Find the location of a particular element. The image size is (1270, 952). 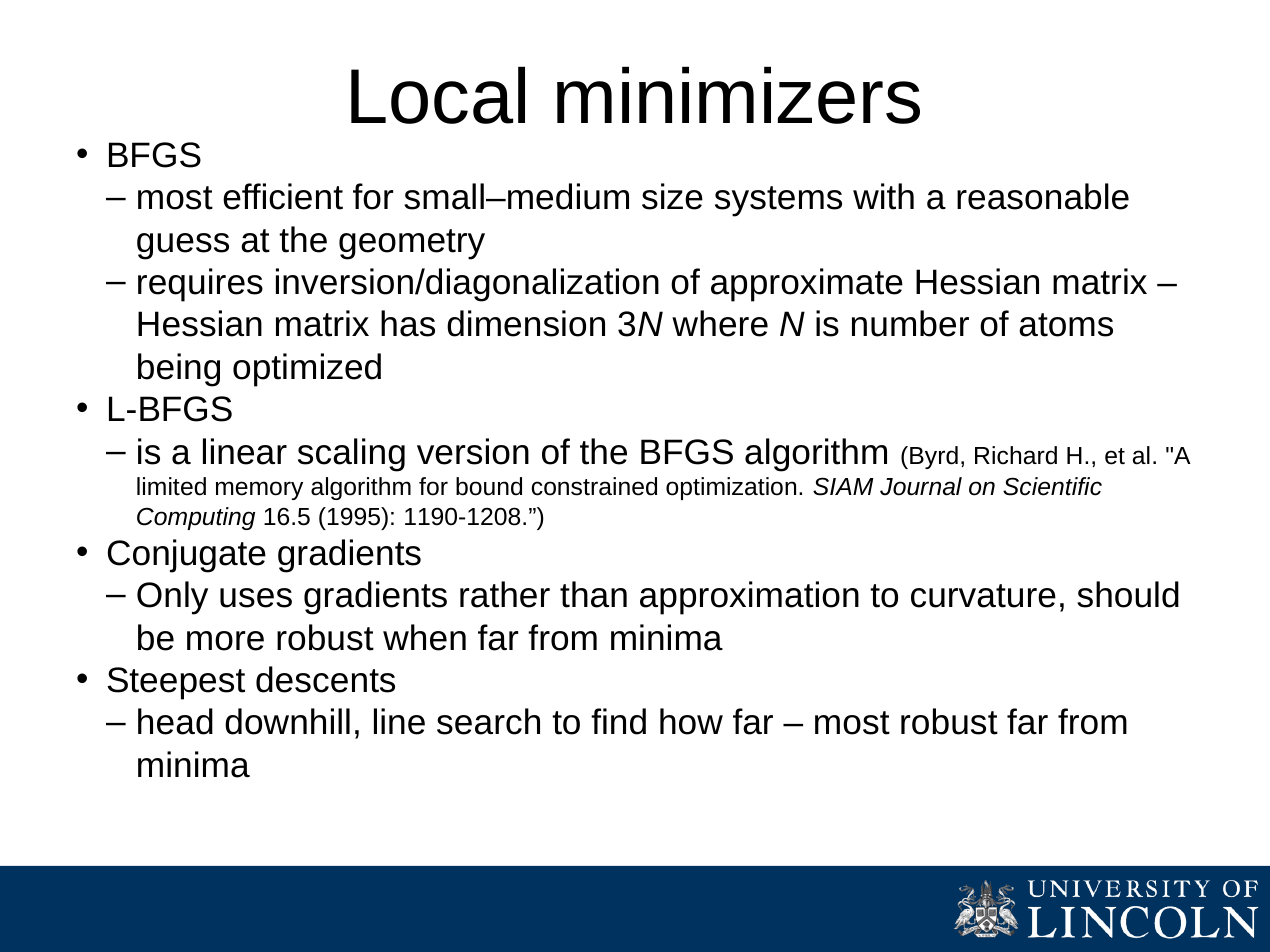

find is located at coordinates (618, 721).
